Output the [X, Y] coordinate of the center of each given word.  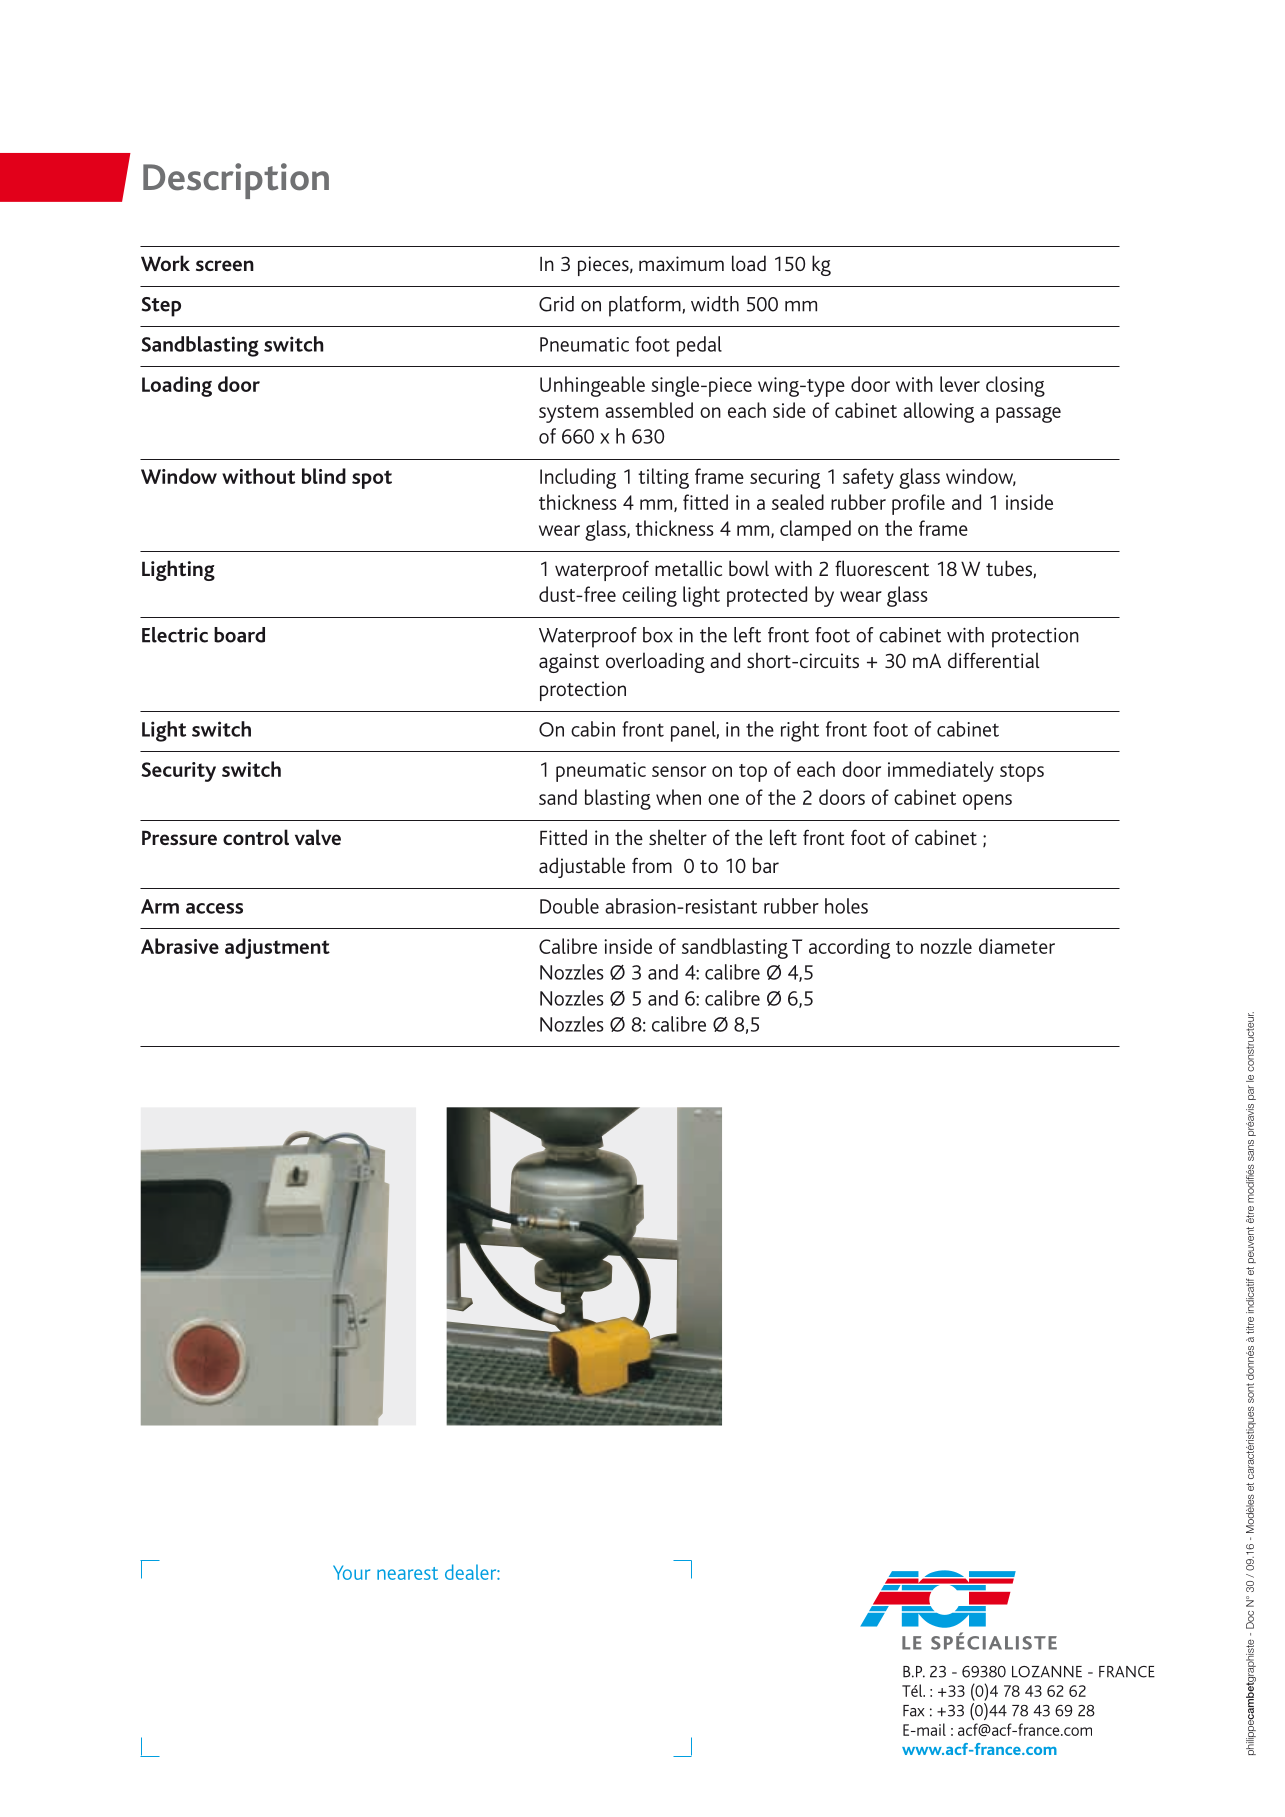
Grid [556, 304]
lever [960, 384]
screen [225, 265]
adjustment [277, 948]
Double [569, 906]
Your [351, 1572]
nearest [407, 1573]
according [849, 948]
